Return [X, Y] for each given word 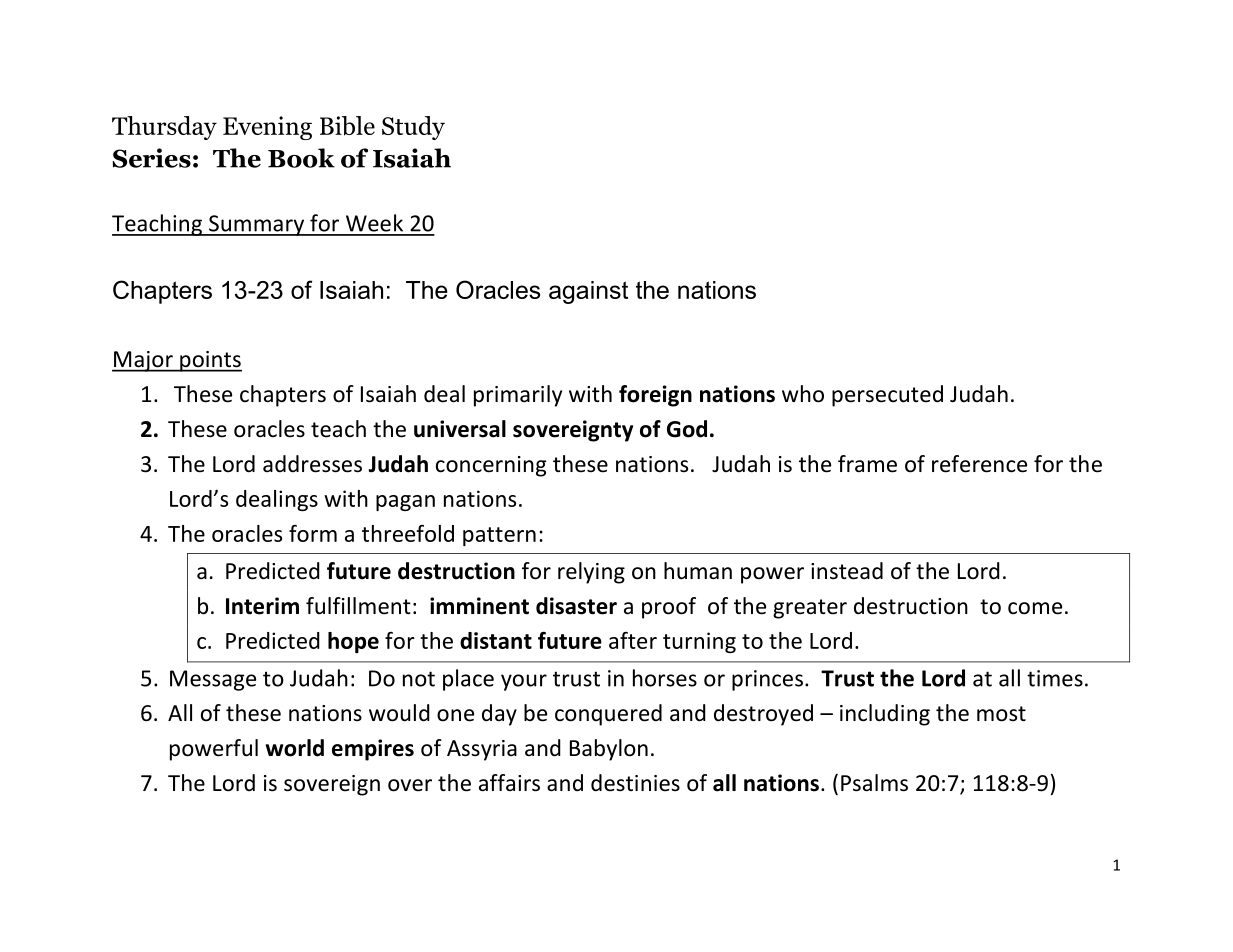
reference [979, 464]
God [687, 429]
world [295, 748]
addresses [312, 464]
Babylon [609, 750]
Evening [267, 128]
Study [413, 128]
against [588, 292]
